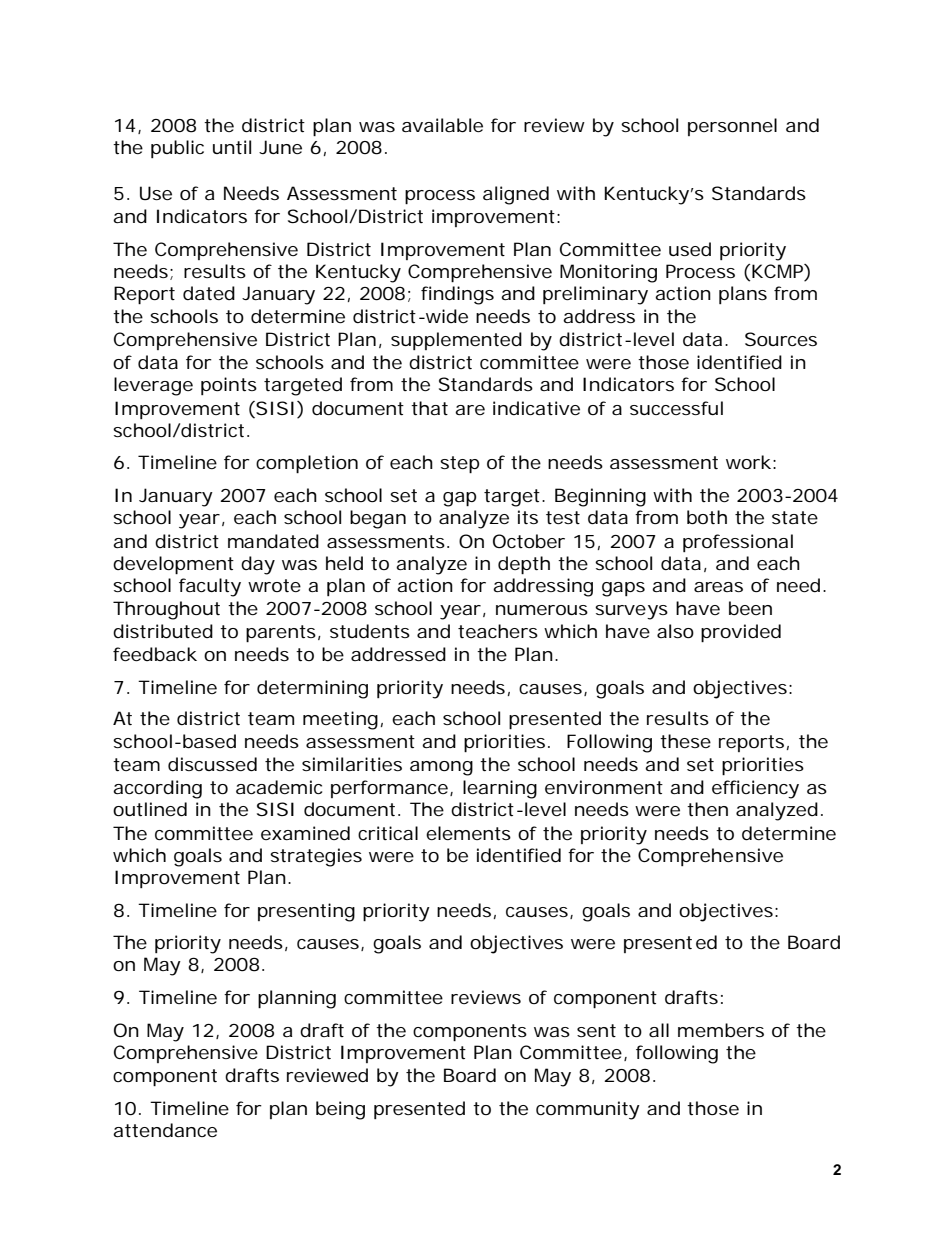 The width and height of the screenshot is (952, 1233). What do you see at coordinates (442, 125) in the screenshot?
I see `available` at bounding box center [442, 125].
